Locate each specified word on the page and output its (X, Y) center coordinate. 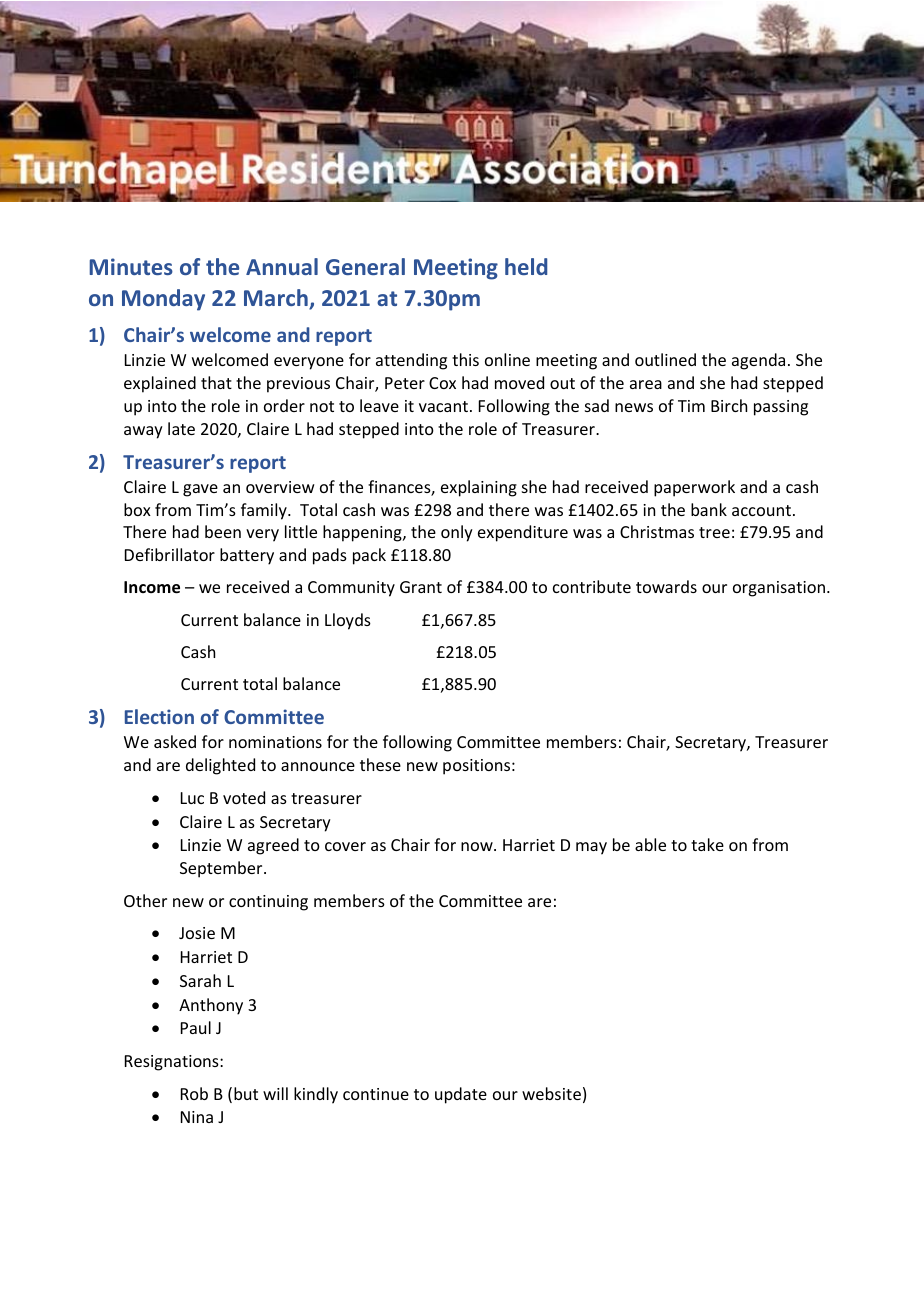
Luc (192, 798)
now (478, 846)
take (707, 844)
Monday (163, 300)
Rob (194, 1093)
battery (247, 556)
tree (714, 532)
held (526, 266)
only (457, 533)
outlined (665, 359)
